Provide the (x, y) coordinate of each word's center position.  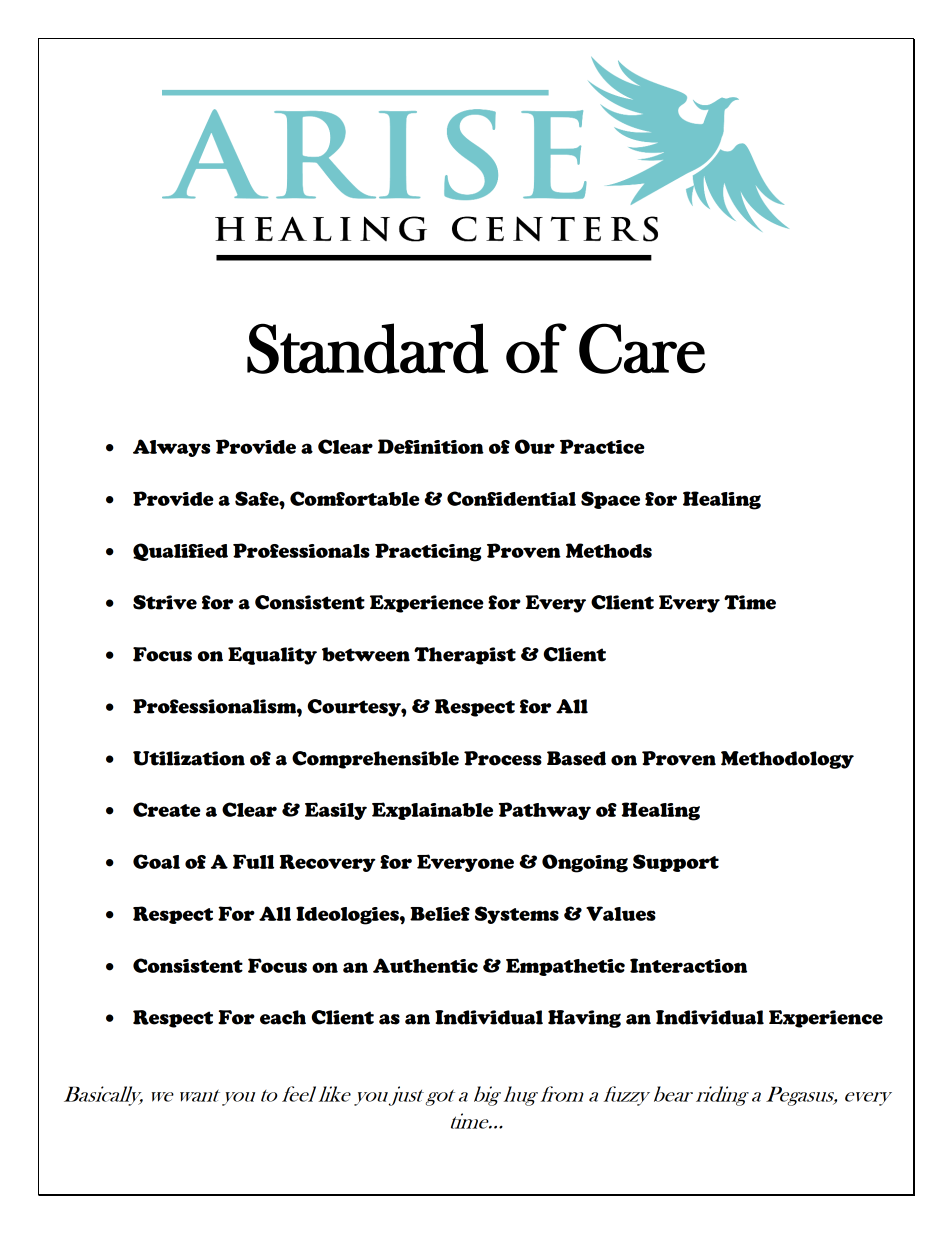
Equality (272, 656)
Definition (431, 446)
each (283, 1017)
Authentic (425, 965)
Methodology (787, 760)
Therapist (465, 656)
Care (642, 348)
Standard (367, 348)
